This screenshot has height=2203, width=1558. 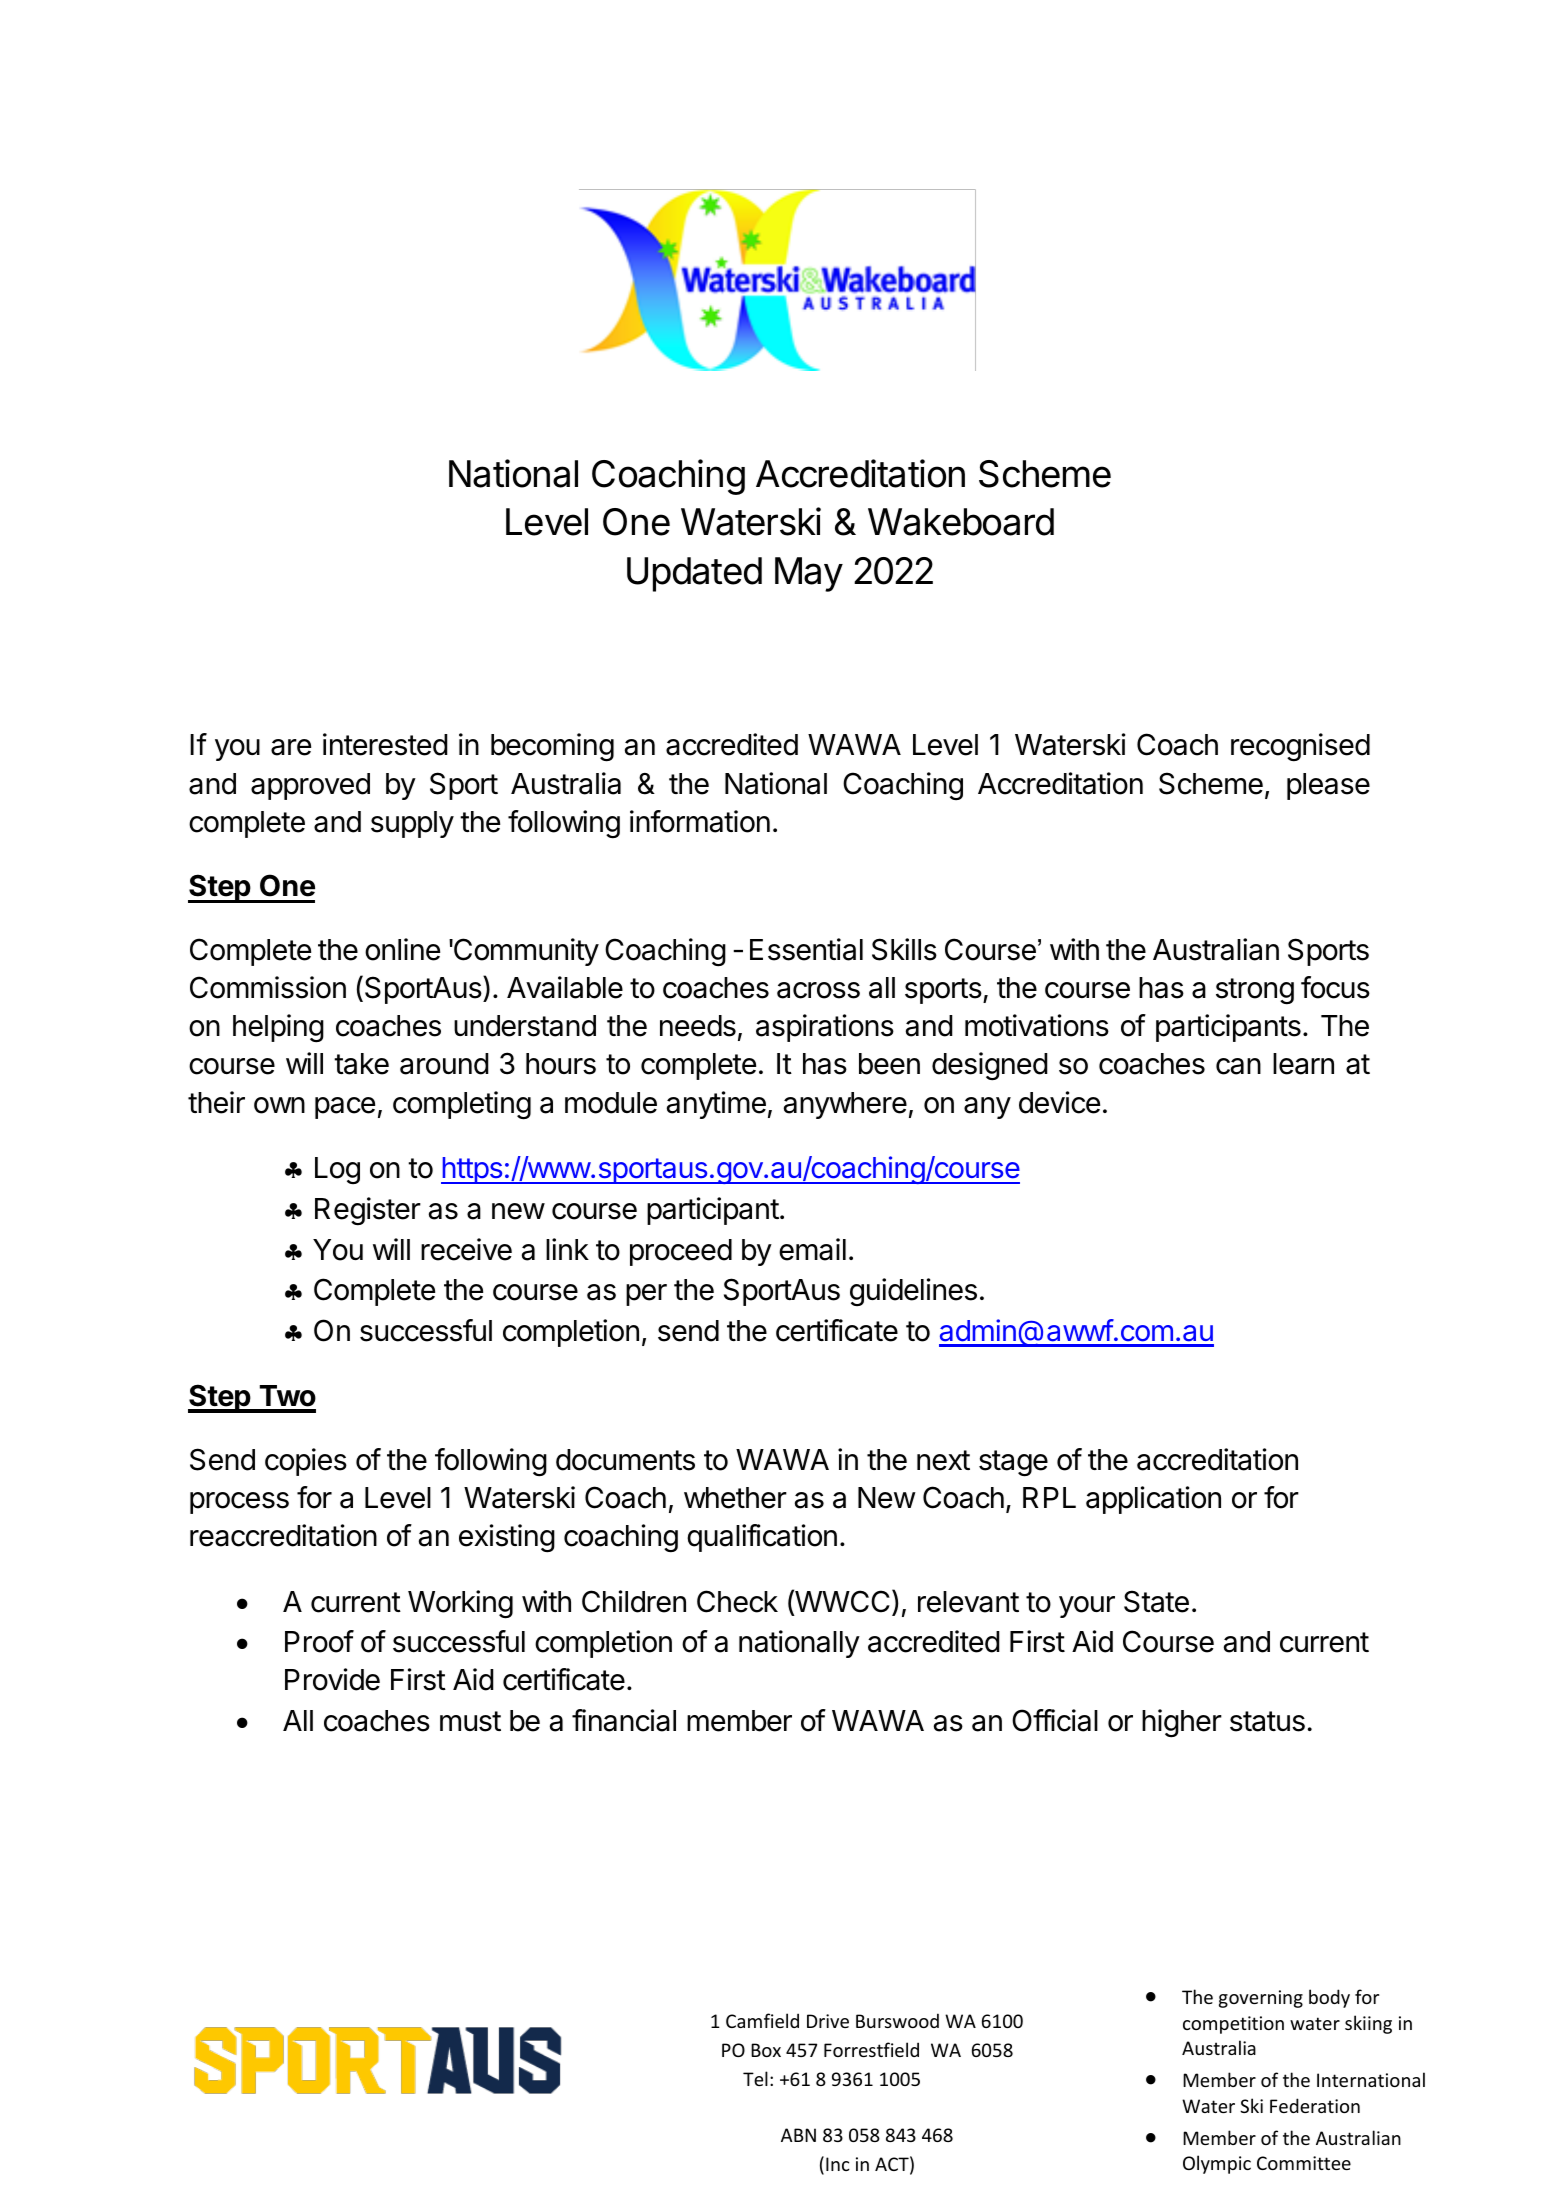 I want to click on ABN, so click(x=798, y=2135).
